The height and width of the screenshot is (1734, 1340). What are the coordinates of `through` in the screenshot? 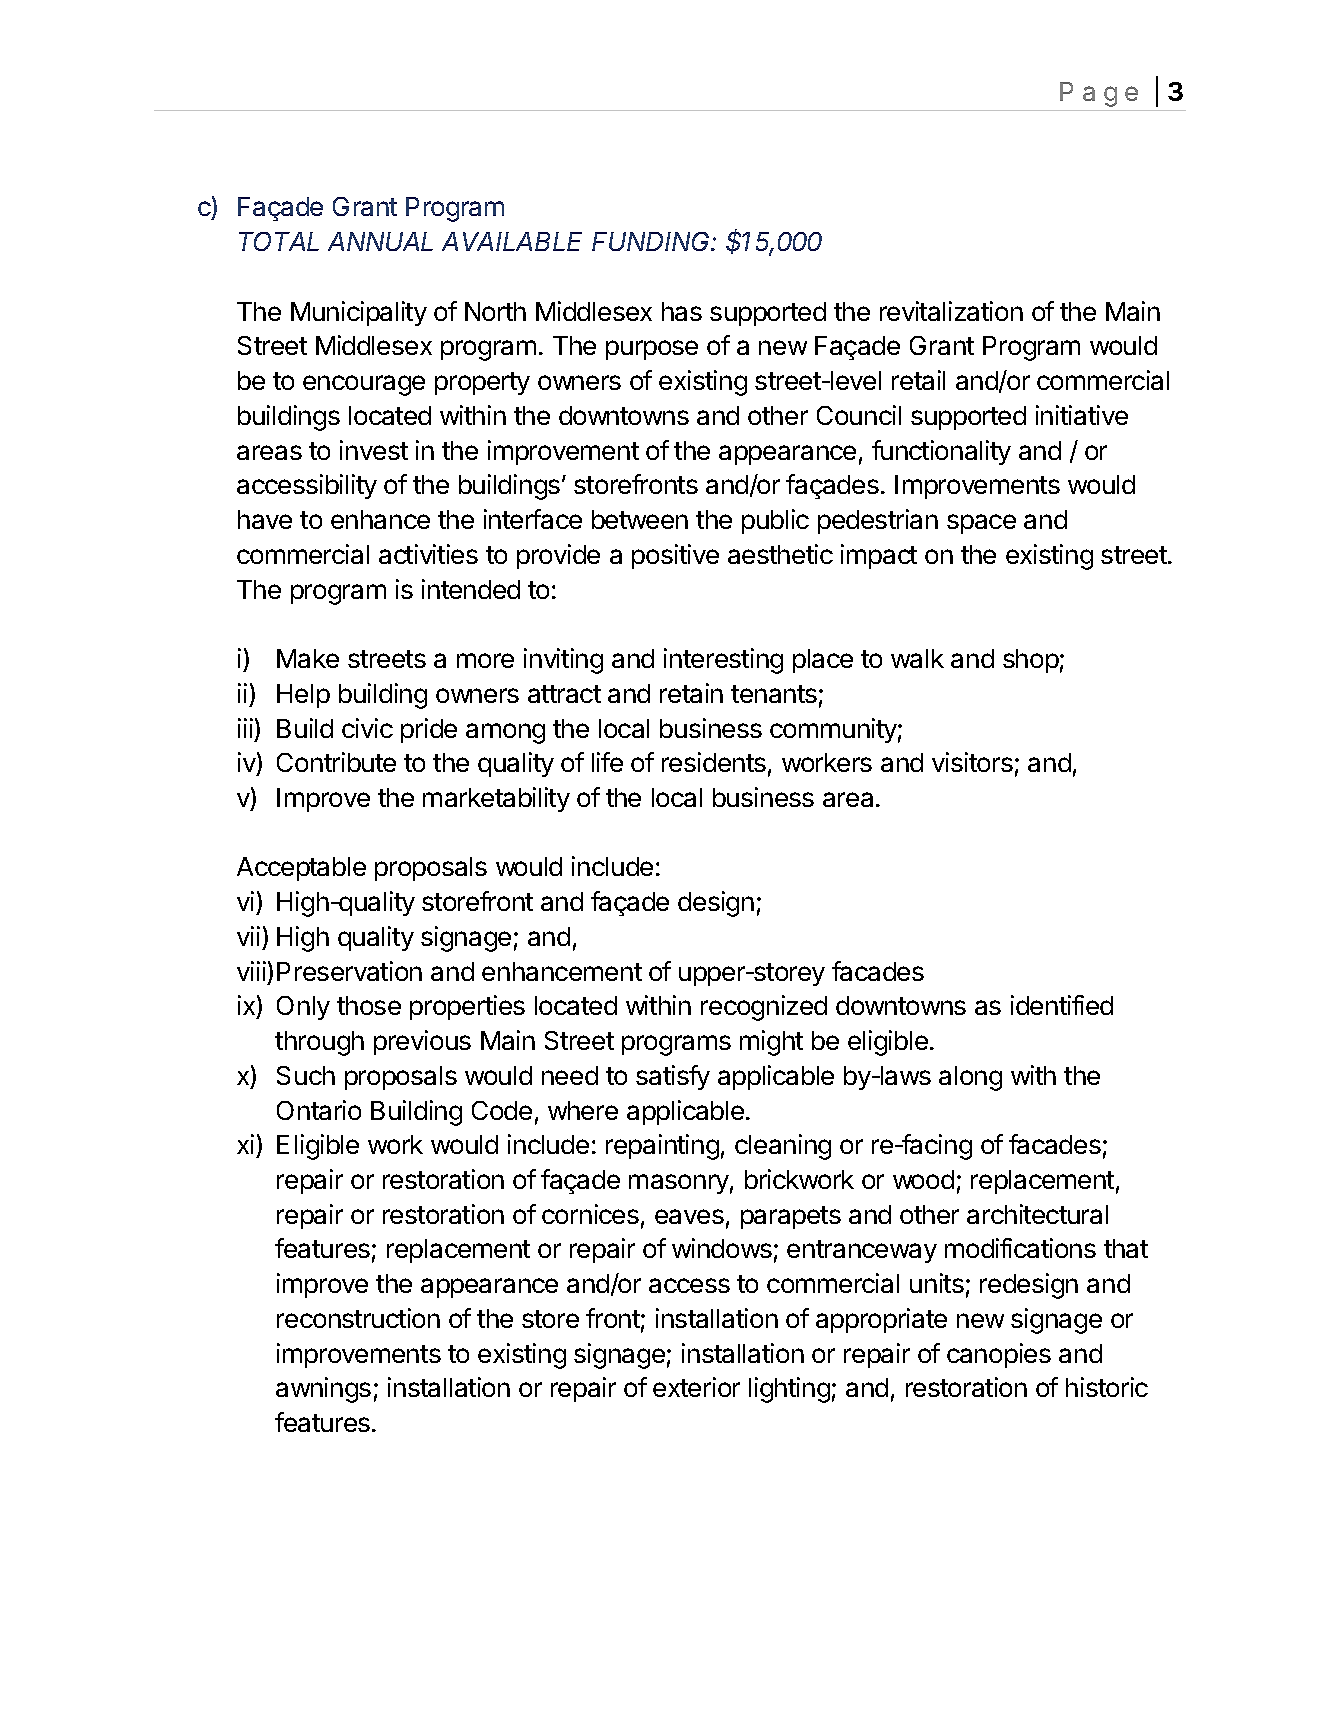 It's located at (319, 1043).
